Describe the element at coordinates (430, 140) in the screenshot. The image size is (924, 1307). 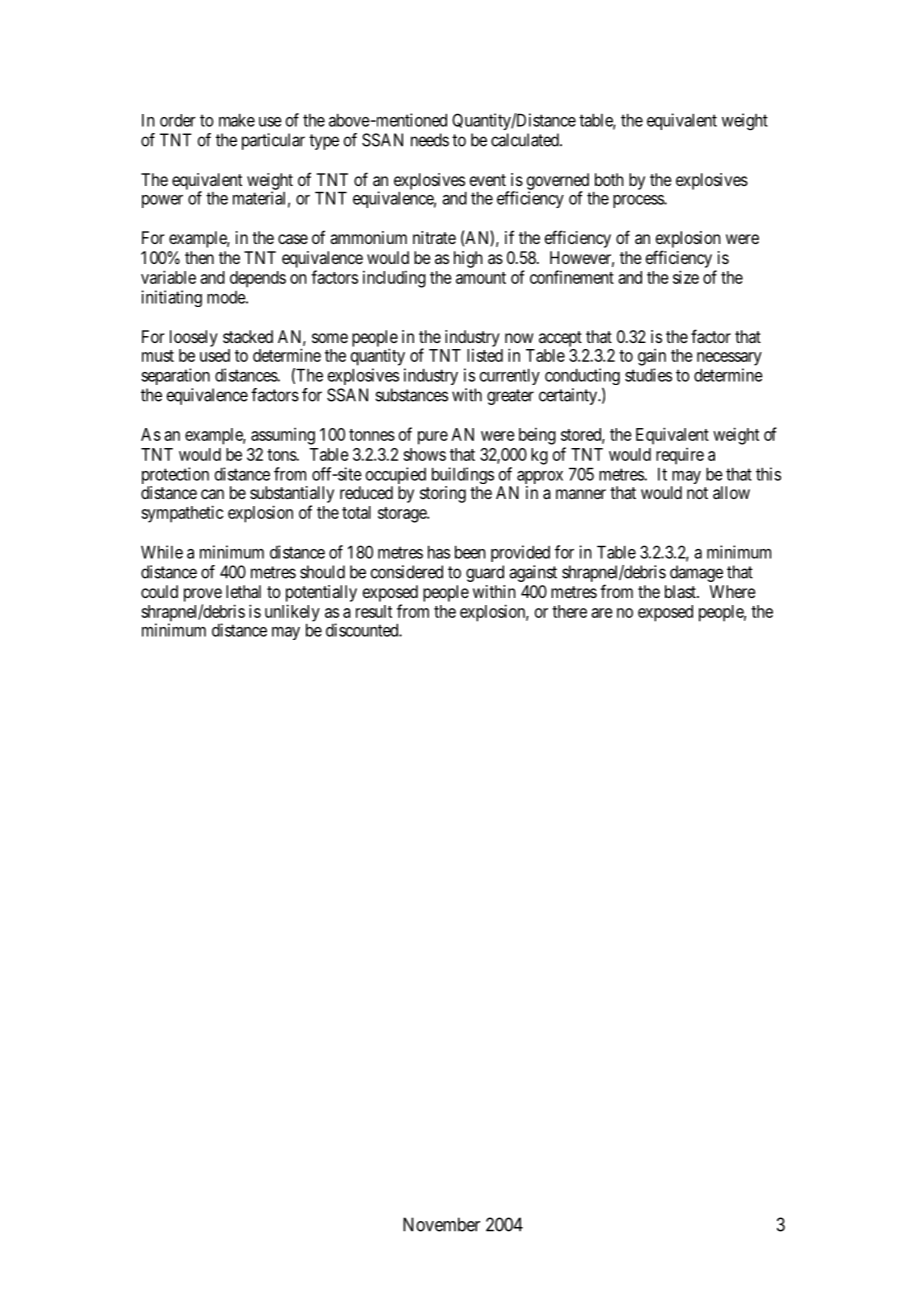
I see `needs` at that location.
